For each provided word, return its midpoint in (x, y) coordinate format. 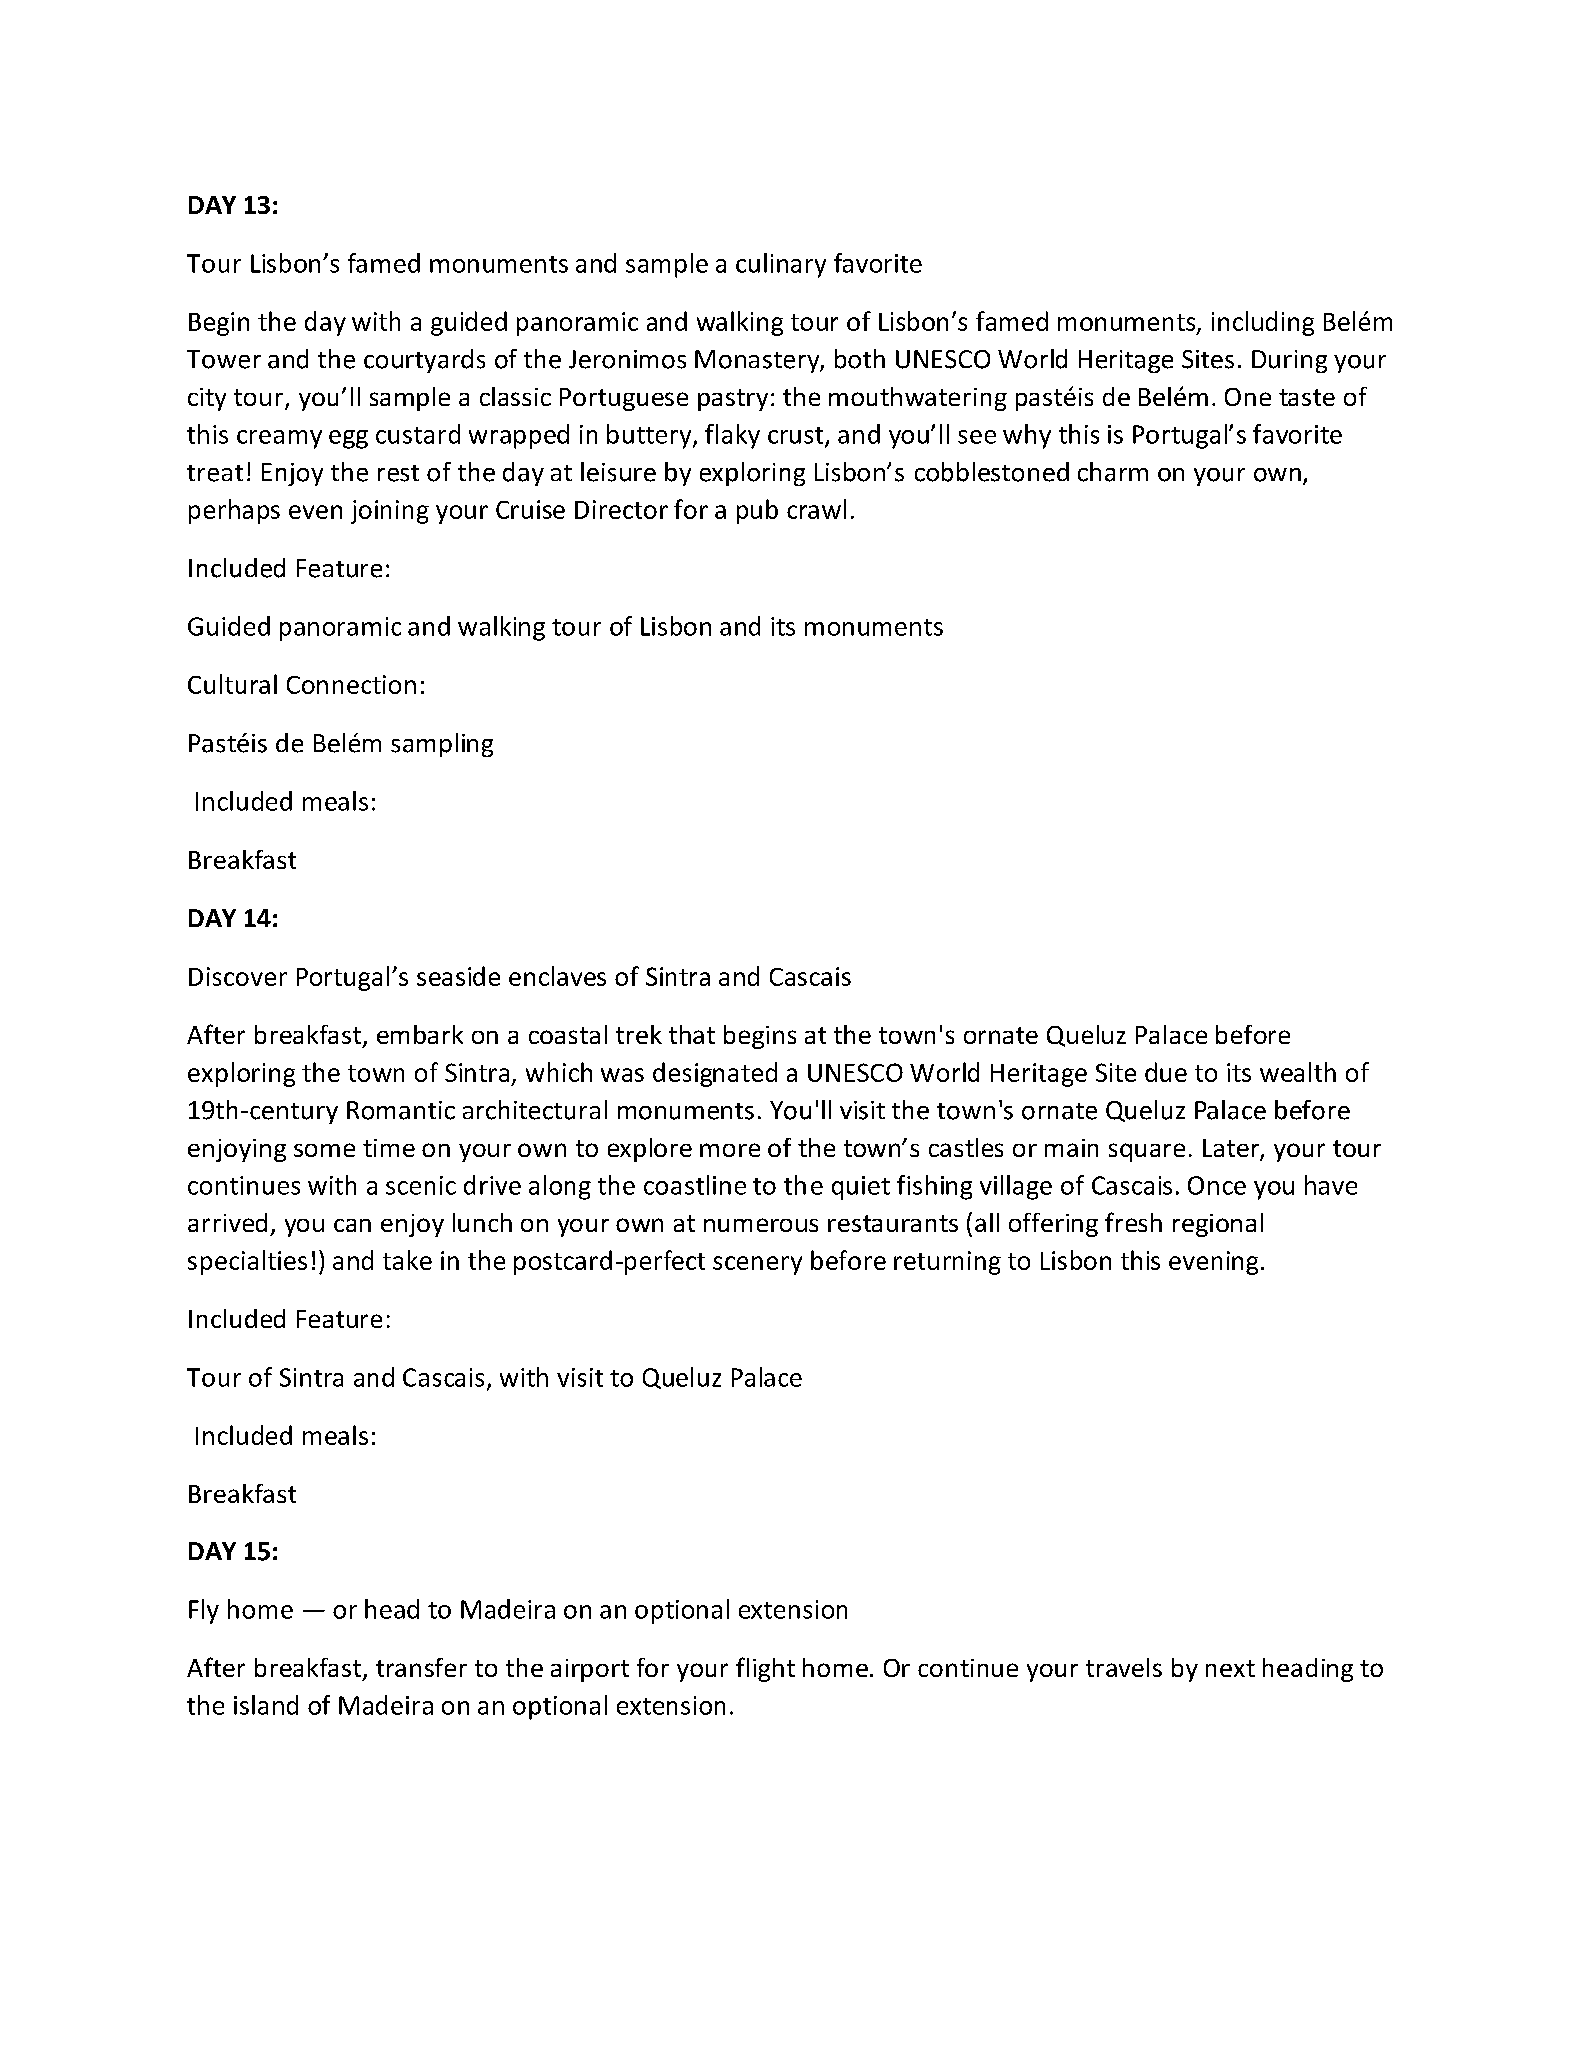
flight (765, 1669)
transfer (421, 1667)
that (692, 1034)
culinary (781, 265)
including (1263, 323)
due (1166, 1072)
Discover (238, 976)
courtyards (424, 361)
